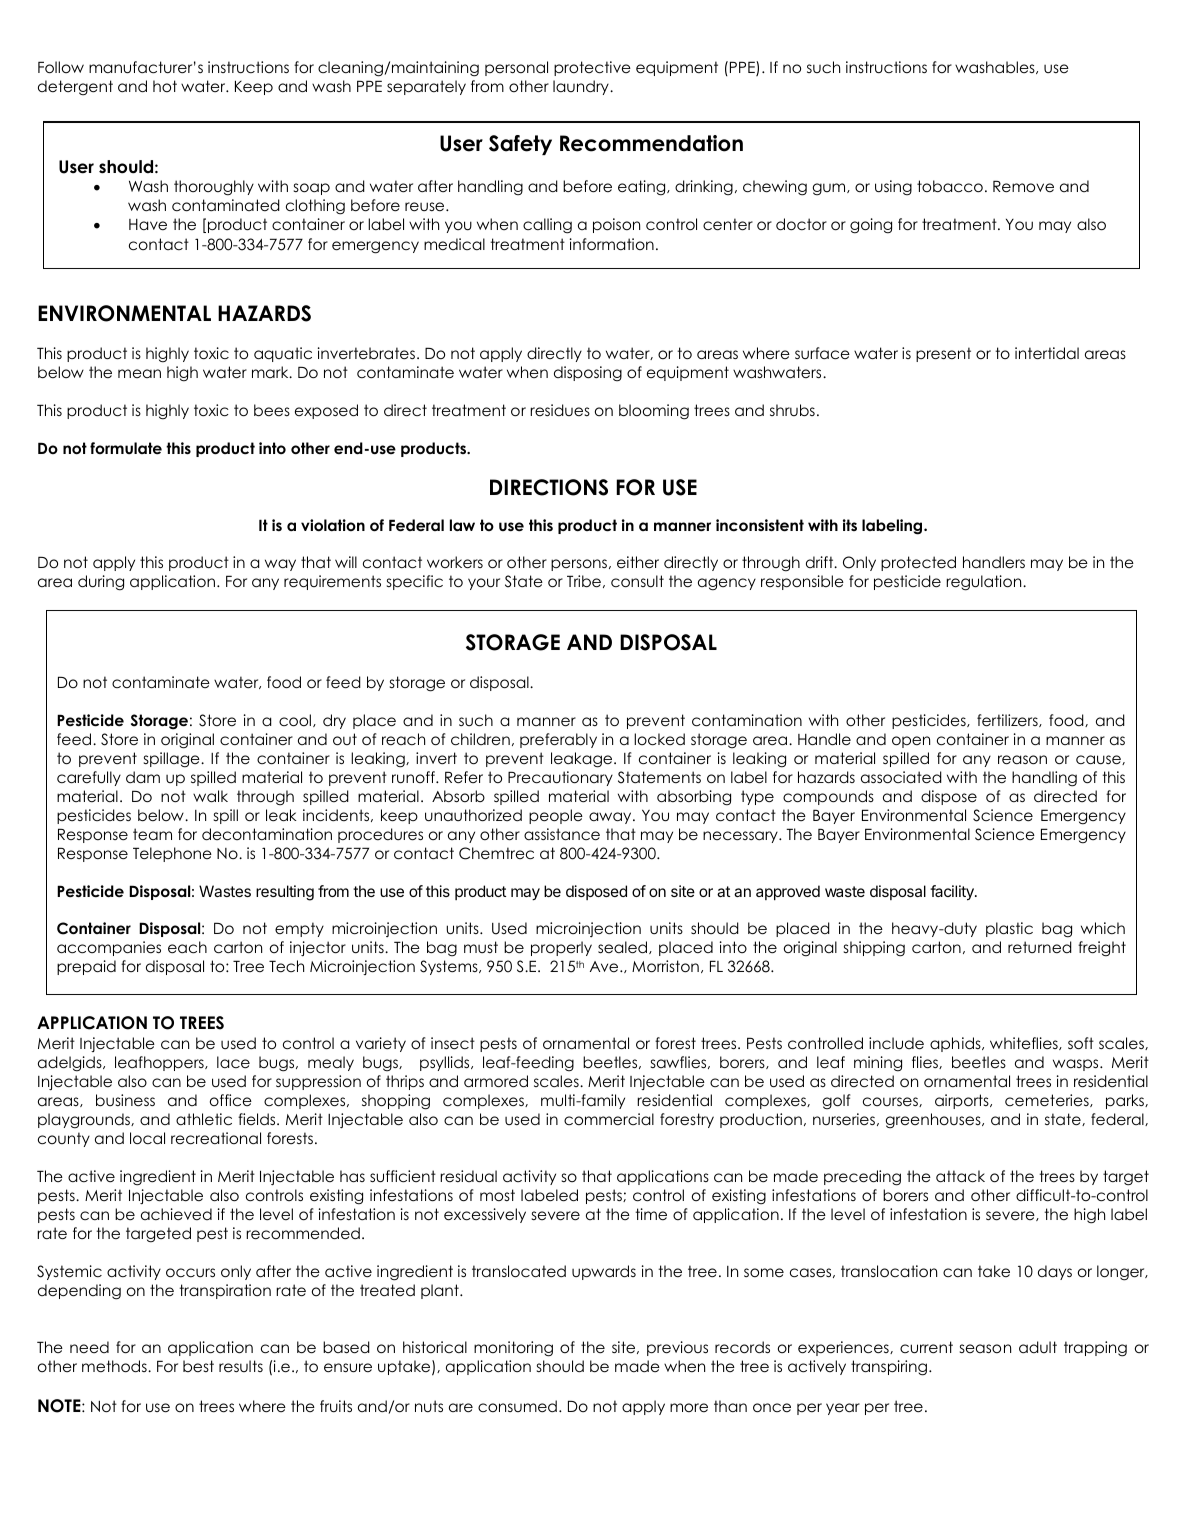  What do you see at coordinates (560, 778) in the image?
I see `Precautionary` at bounding box center [560, 778].
